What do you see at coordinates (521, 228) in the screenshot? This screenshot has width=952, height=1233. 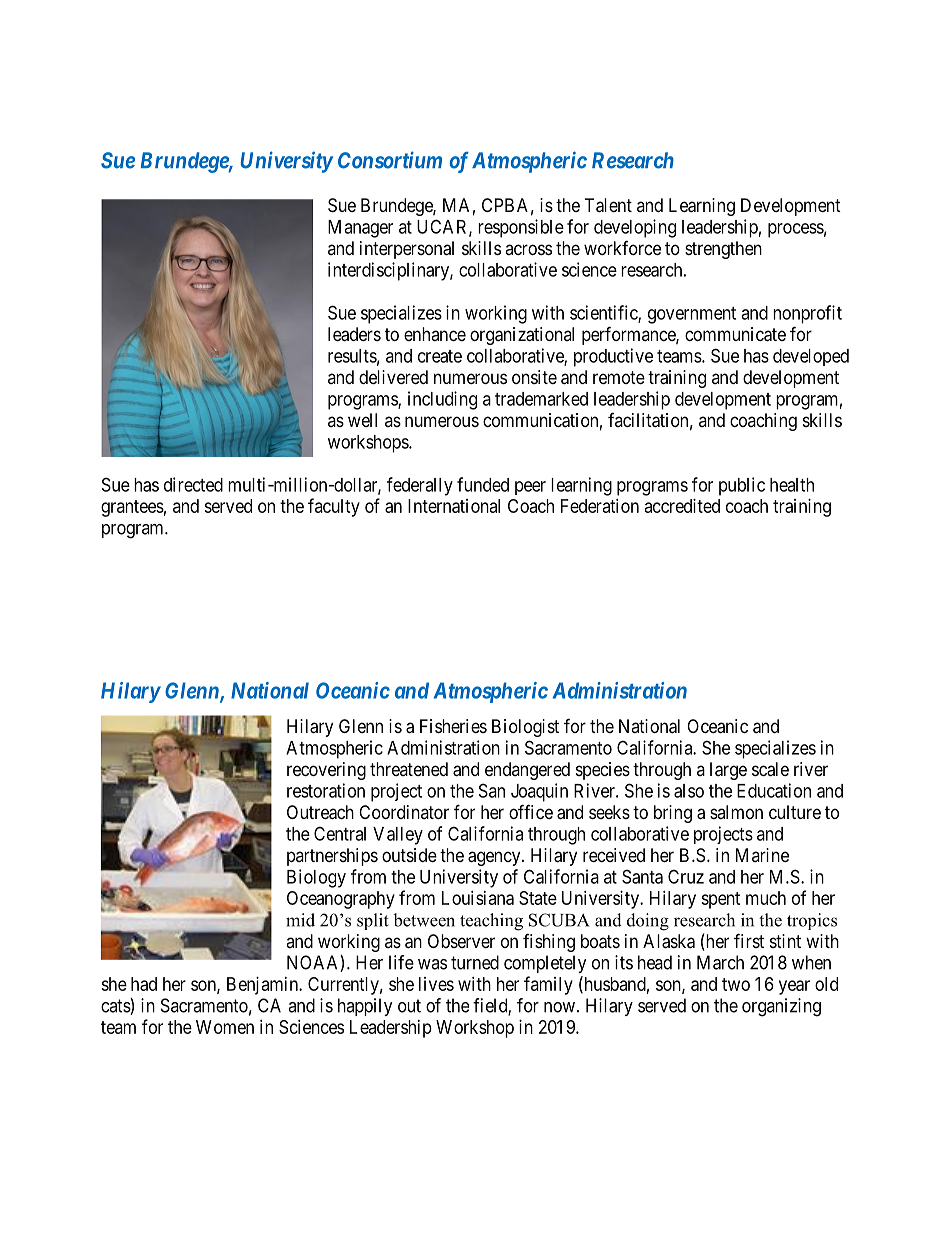 I see `responsible` at bounding box center [521, 228].
